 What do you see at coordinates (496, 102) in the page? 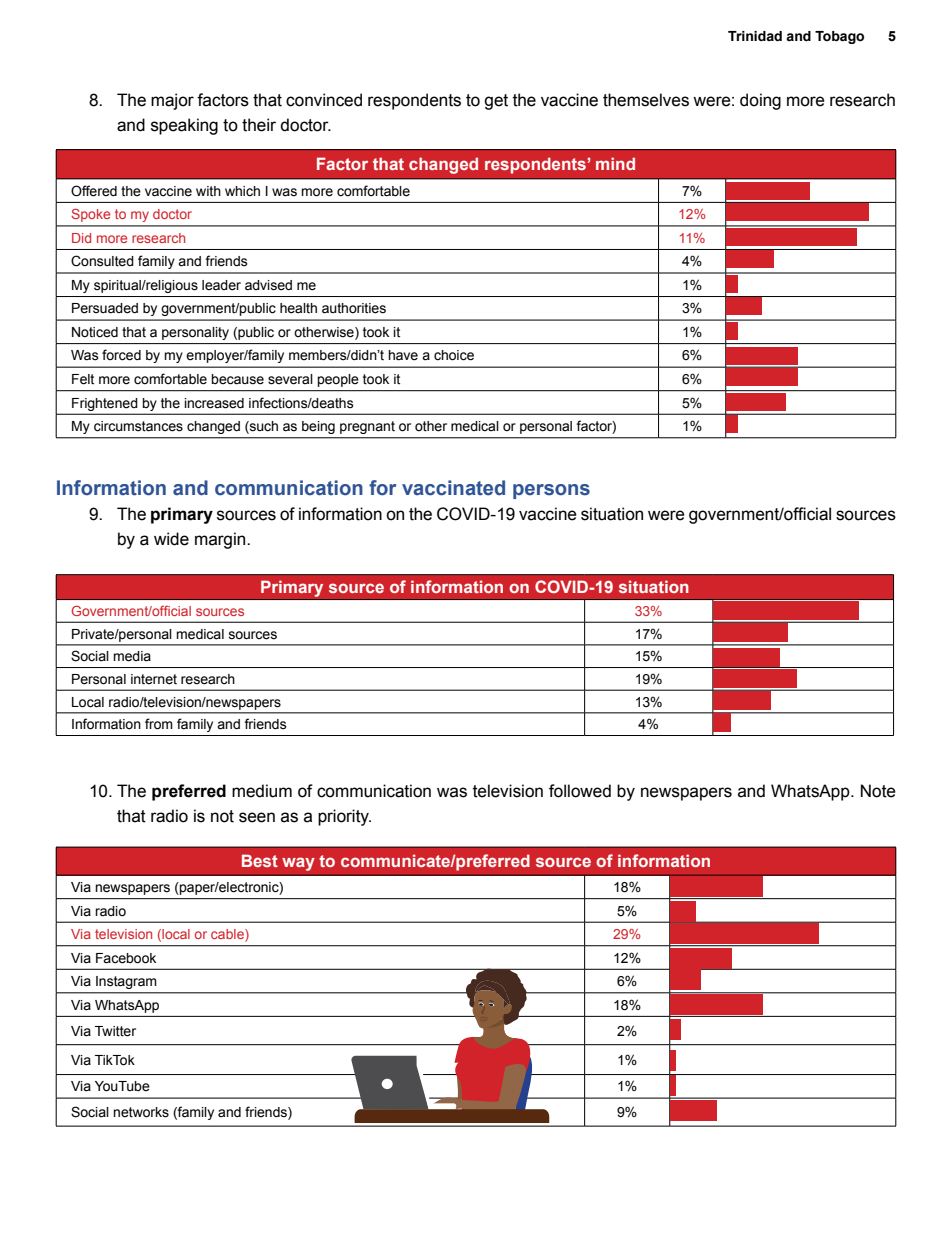
I see `get` at bounding box center [496, 102].
